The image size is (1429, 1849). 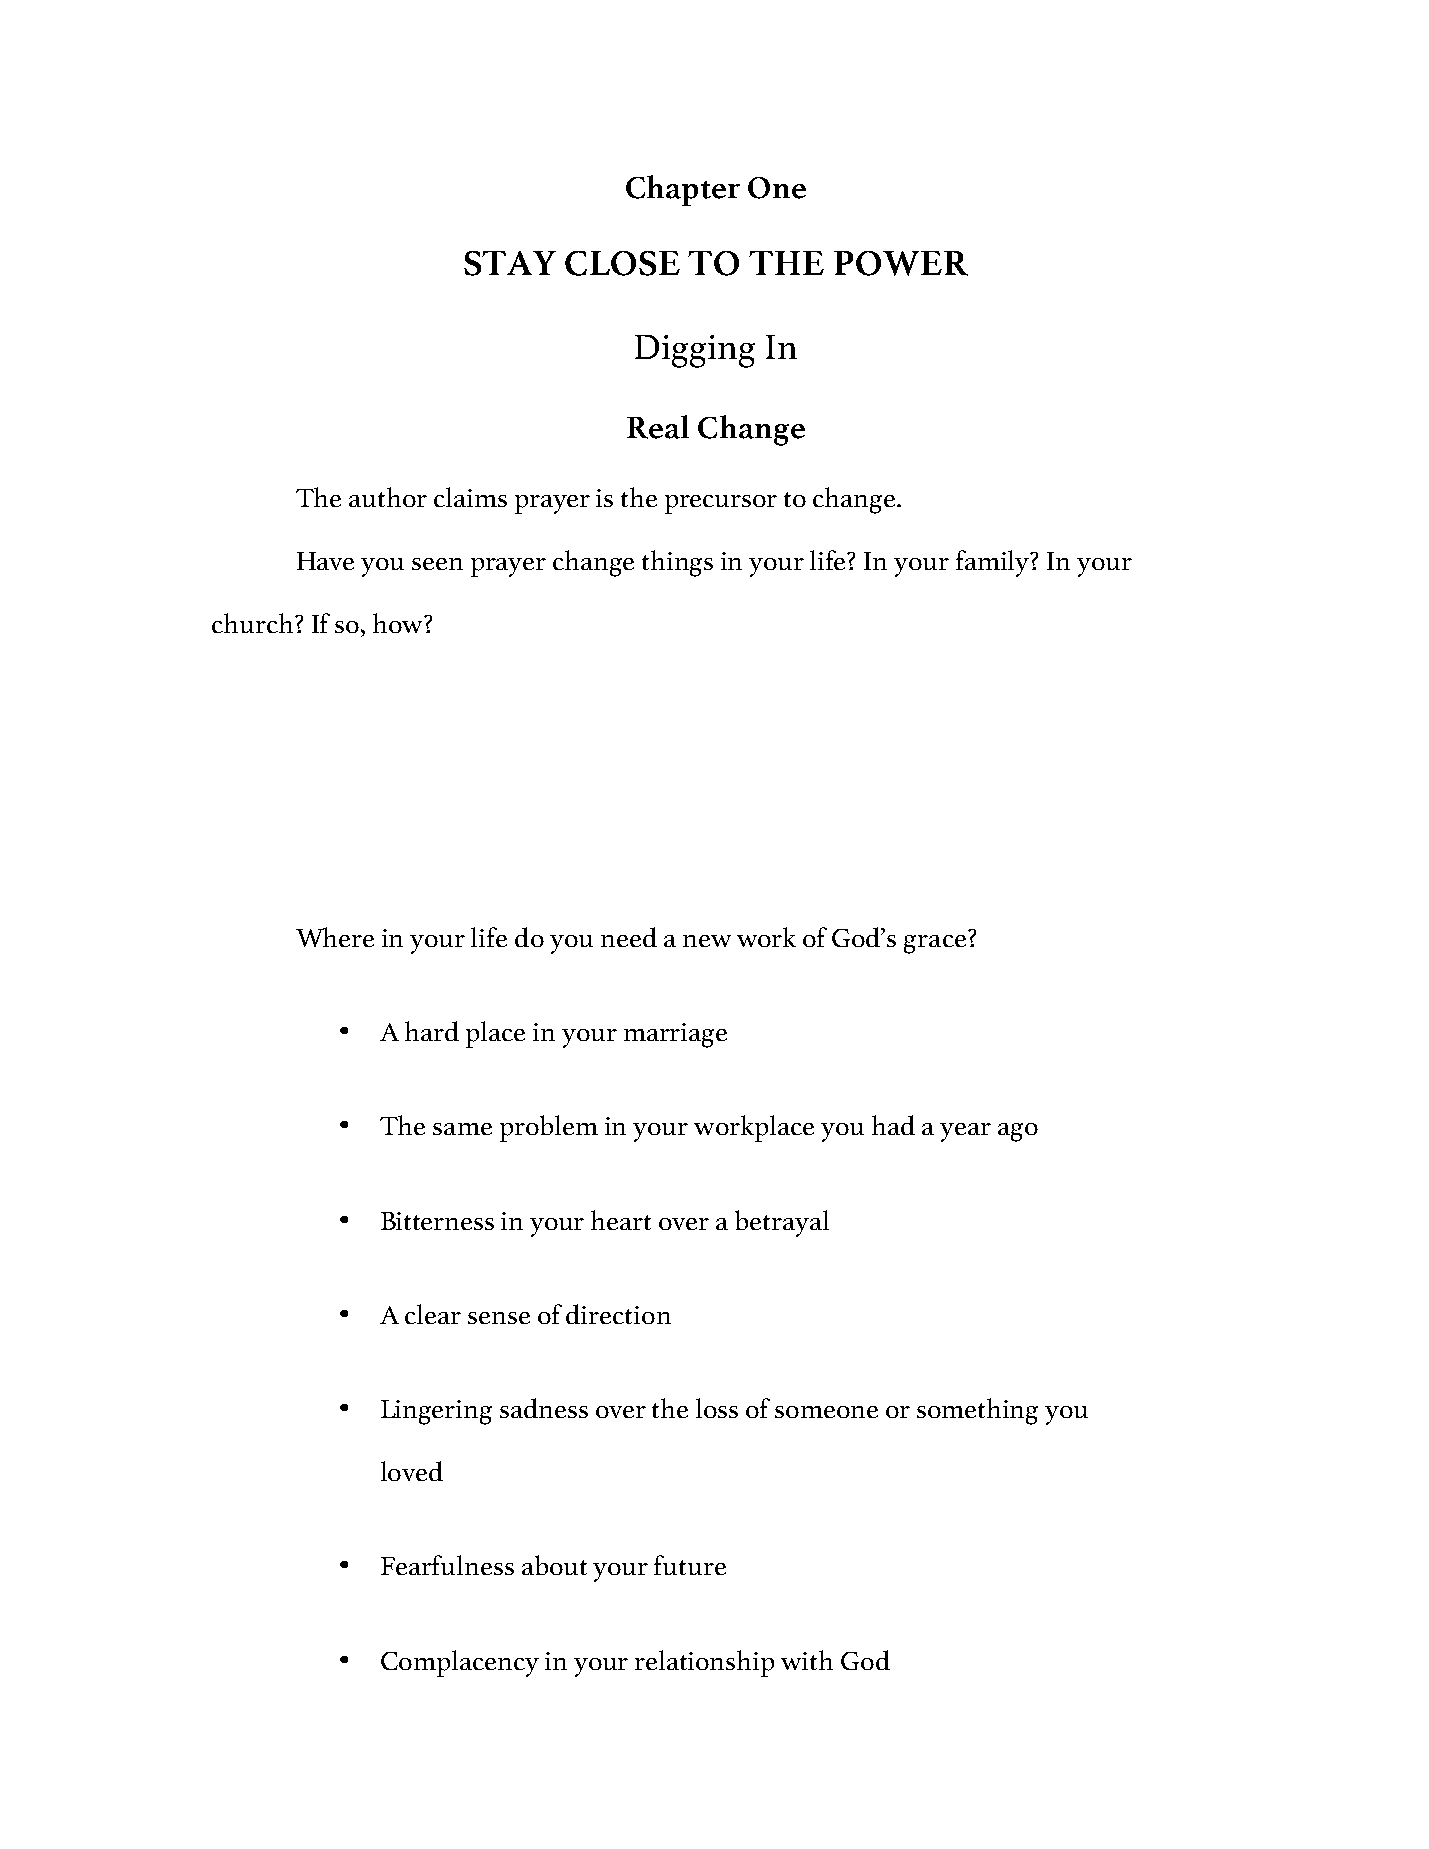 What do you see at coordinates (629, 937) in the image?
I see `need` at bounding box center [629, 937].
